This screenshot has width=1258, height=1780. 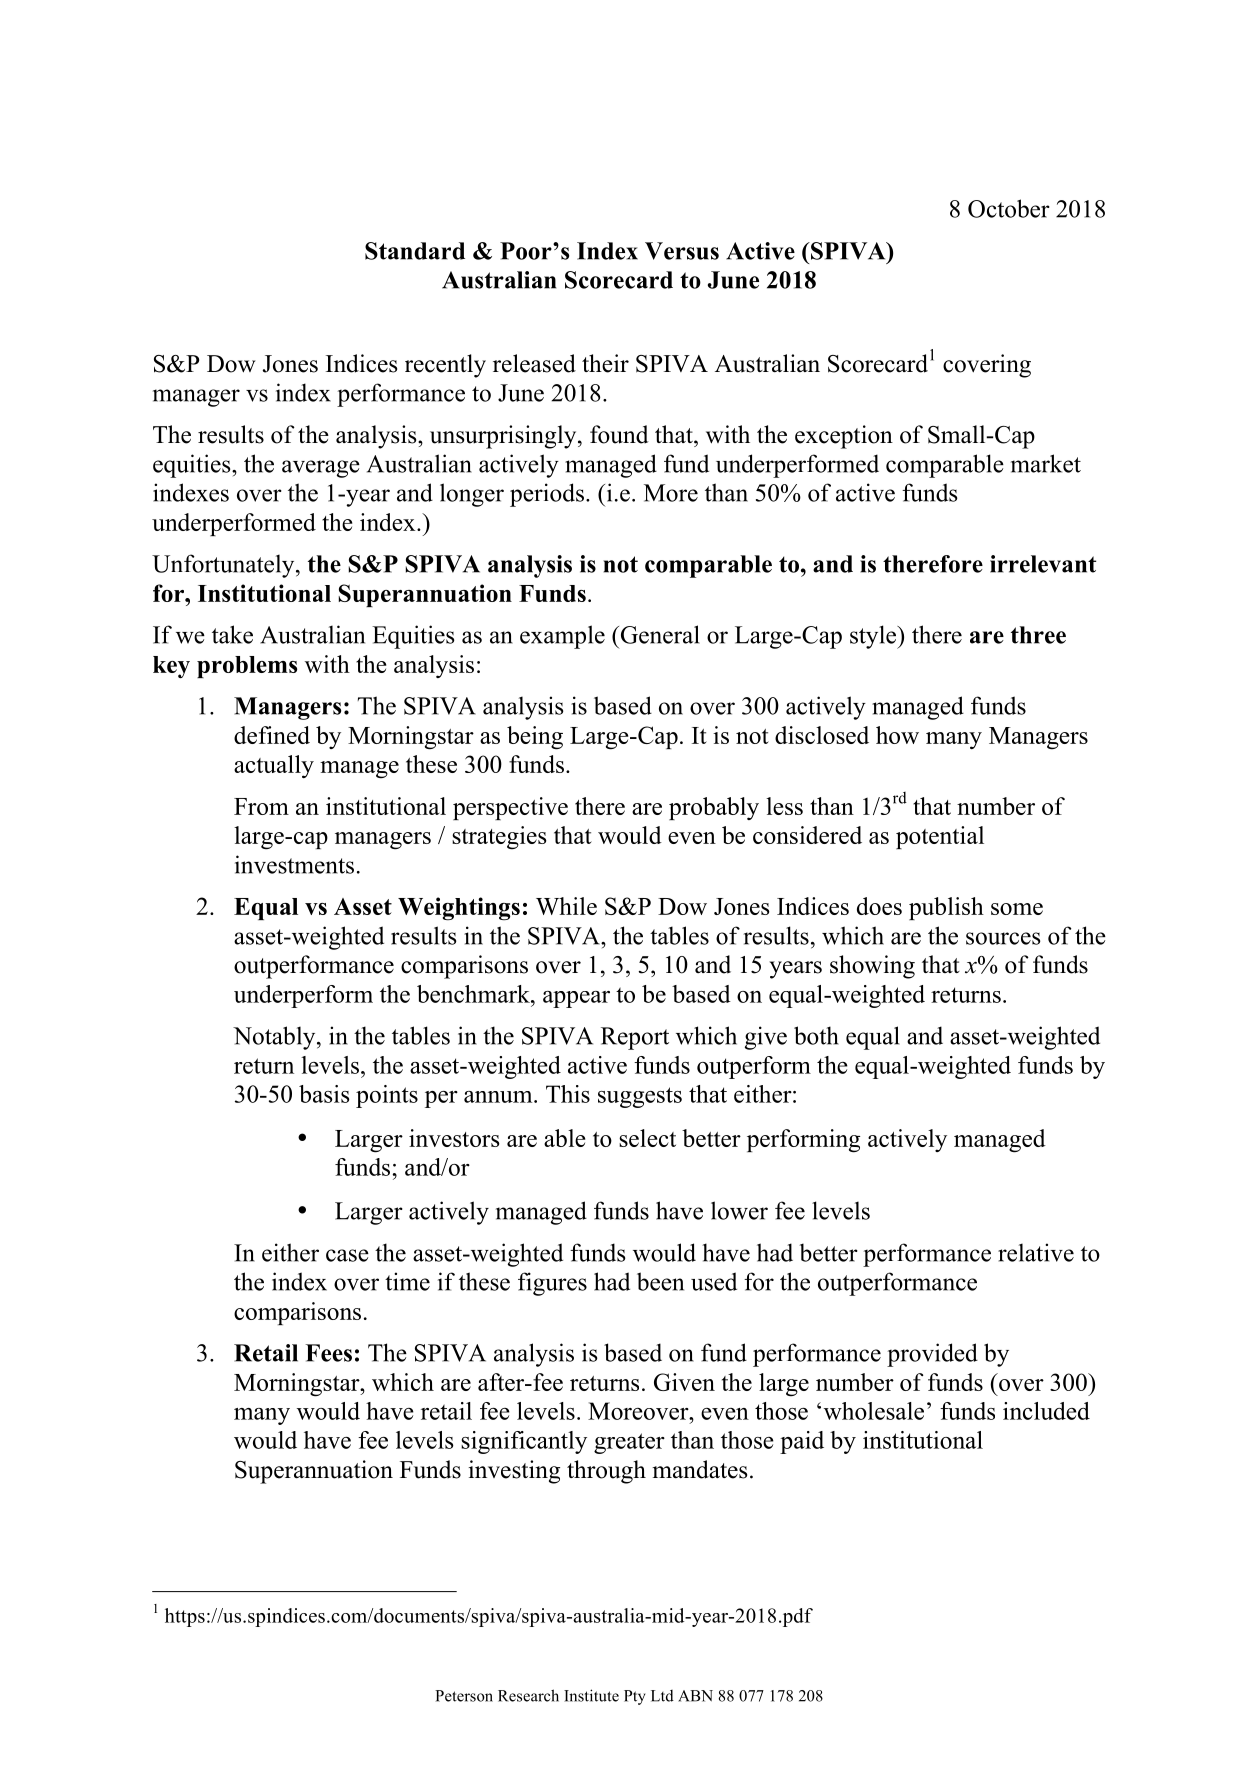 What do you see at coordinates (591, 1695) in the screenshot?
I see `Institute` at bounding box center [591, 1695].
